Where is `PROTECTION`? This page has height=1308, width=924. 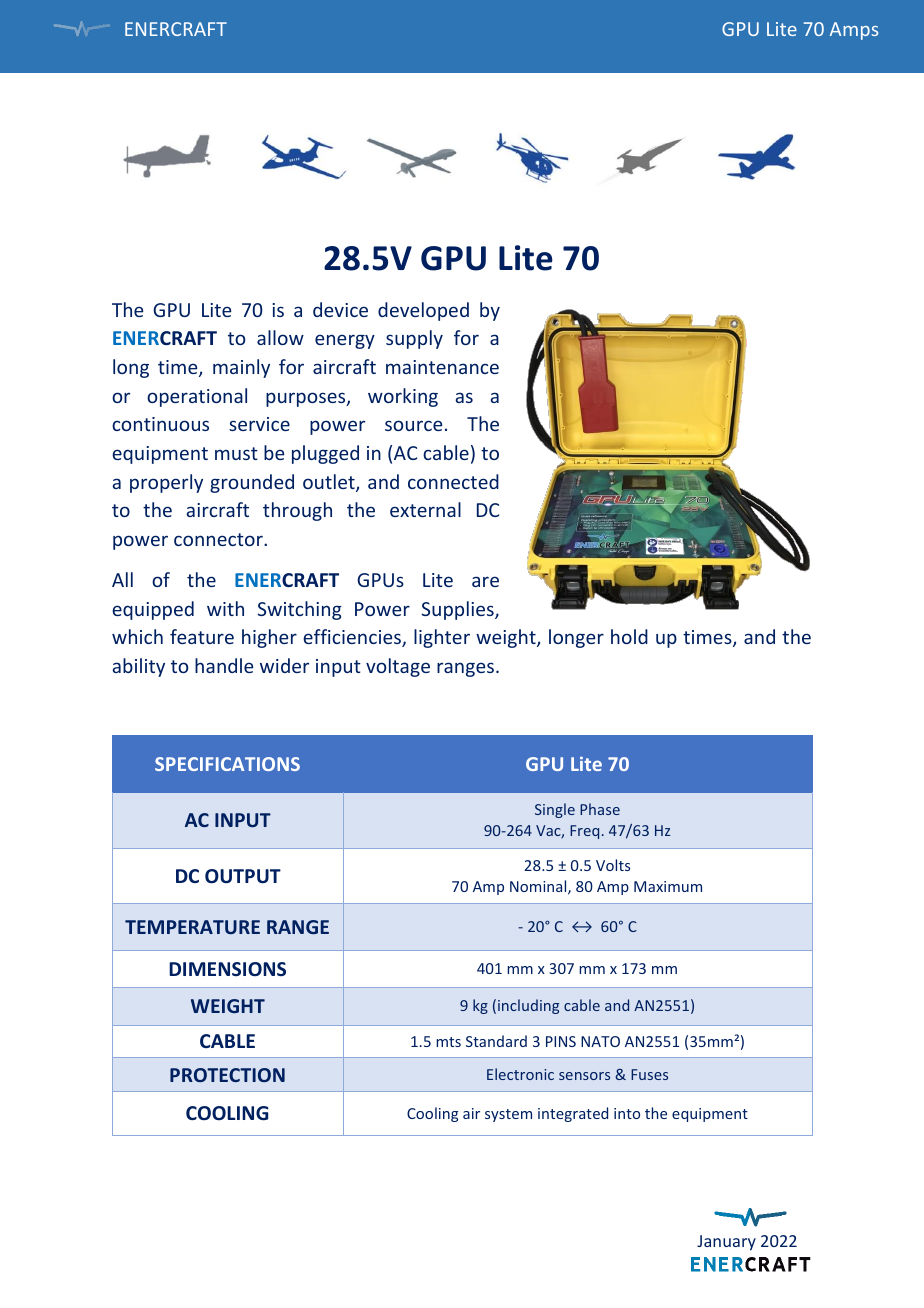 PROTECTION is located at coordinates (227, 1075).
